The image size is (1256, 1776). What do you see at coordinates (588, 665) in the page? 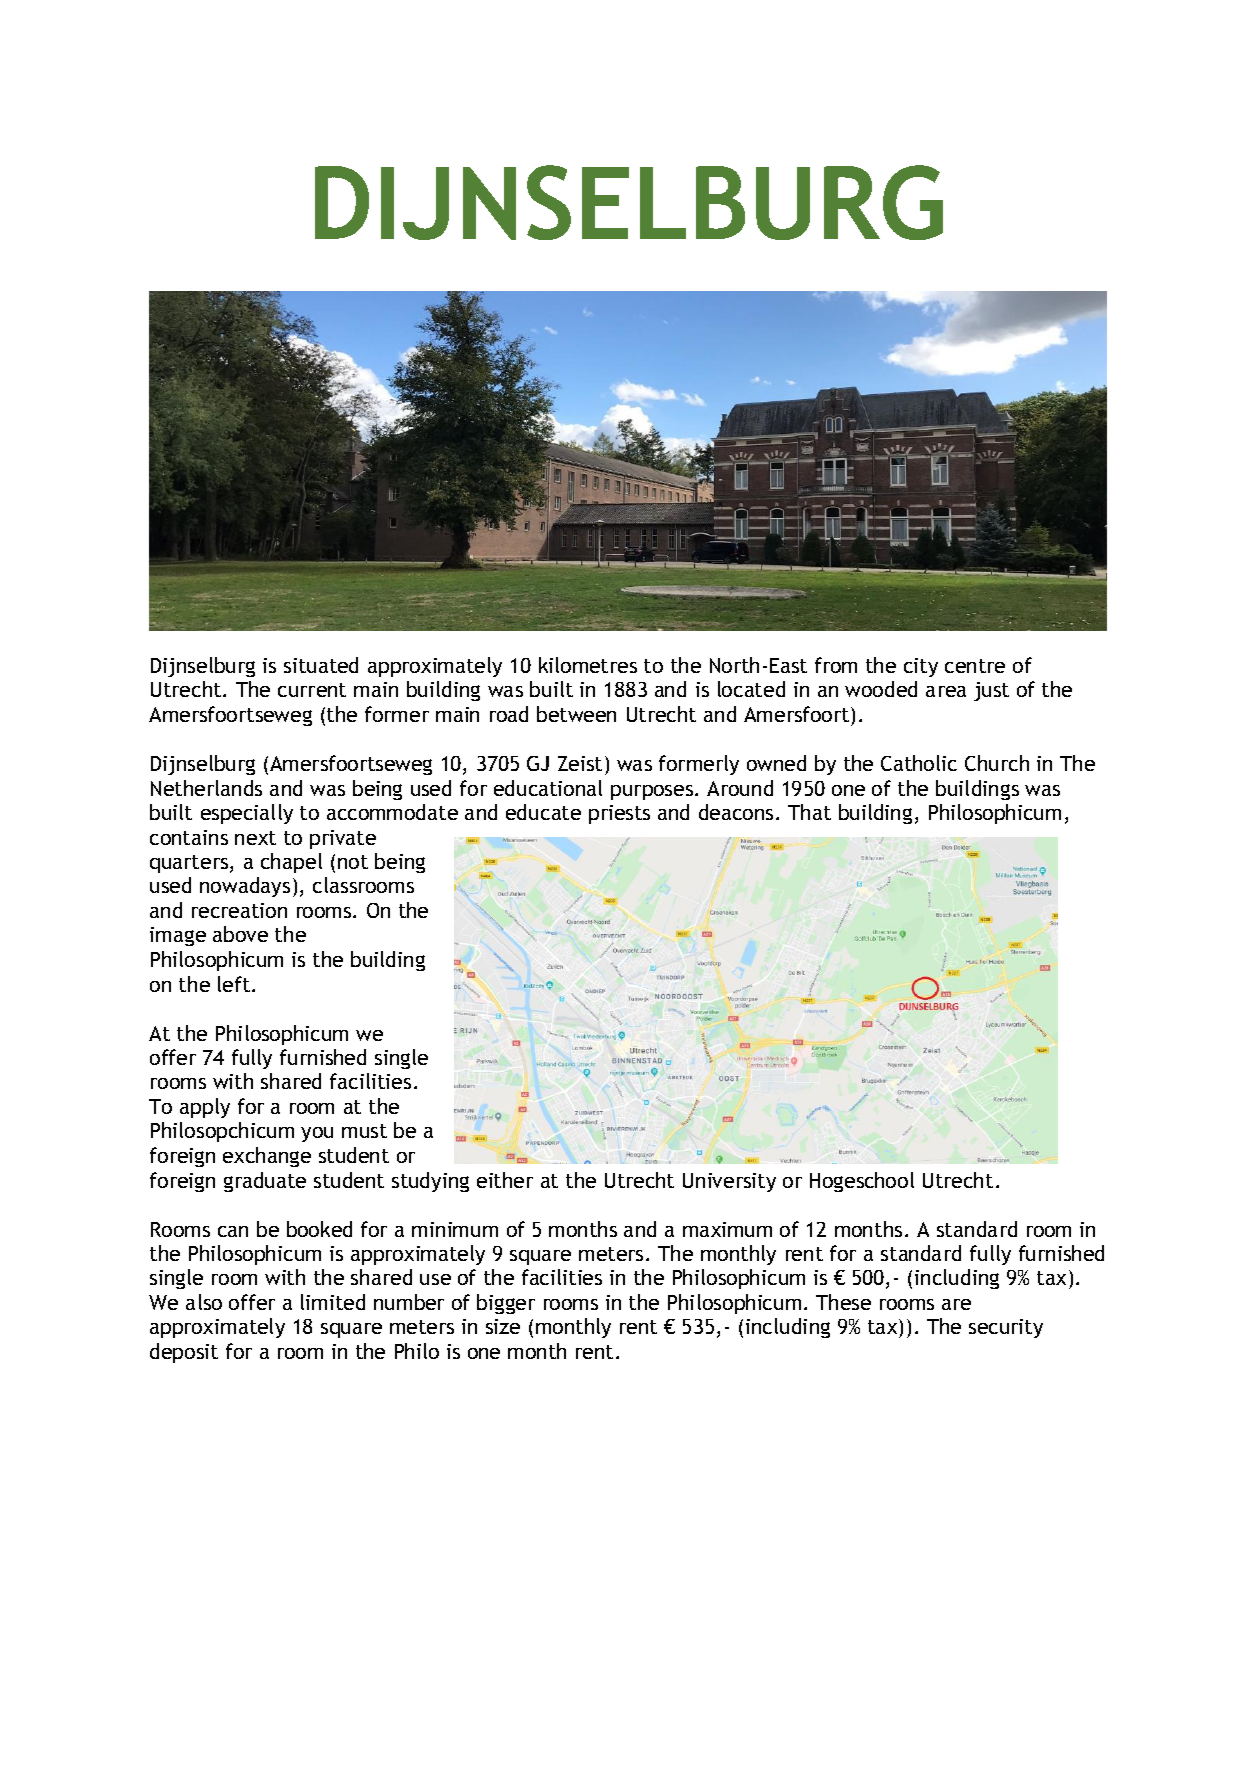
I see `kilometres` at bounding box center [588, 665].
